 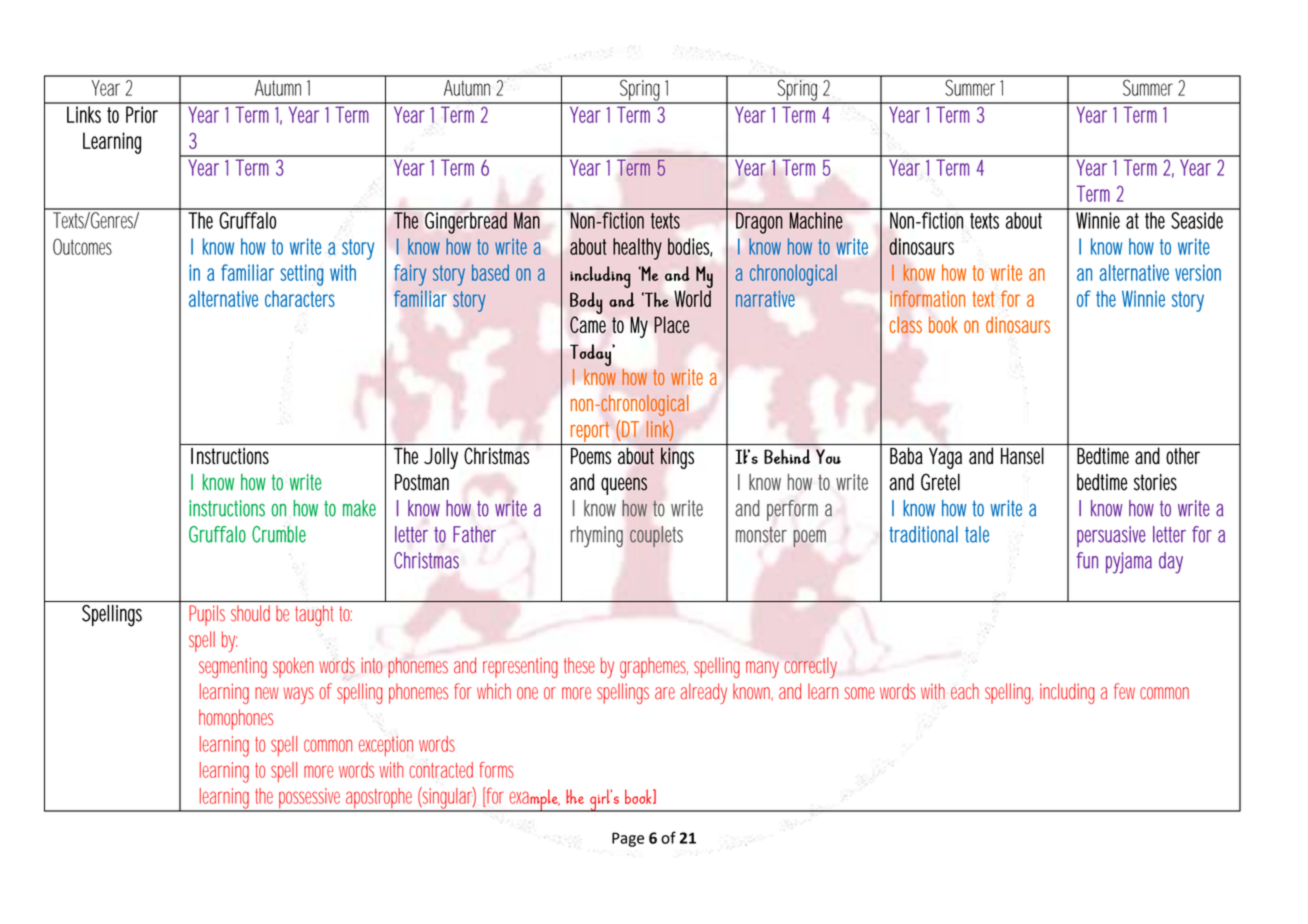 What do you see at coordinates (207, 615) in the screenshot?
I see `Pupils` at bounding box center [207, 615].
